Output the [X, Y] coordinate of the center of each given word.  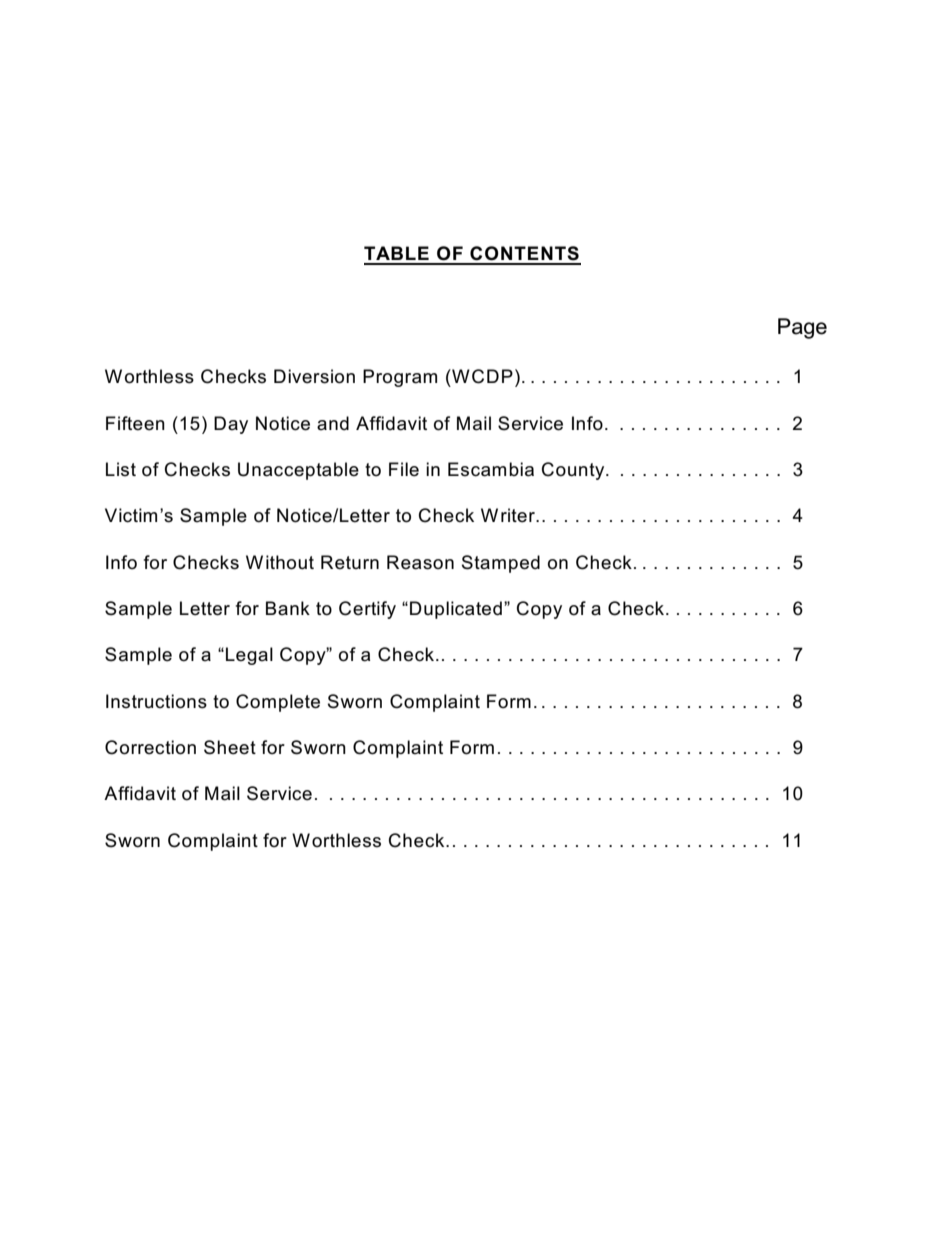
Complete [278, 703]
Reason [420, 562]
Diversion [314, 376]
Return [350, 562]
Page [802, 328]
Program [400, 378]
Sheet [230, 747]
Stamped [501, 564]
